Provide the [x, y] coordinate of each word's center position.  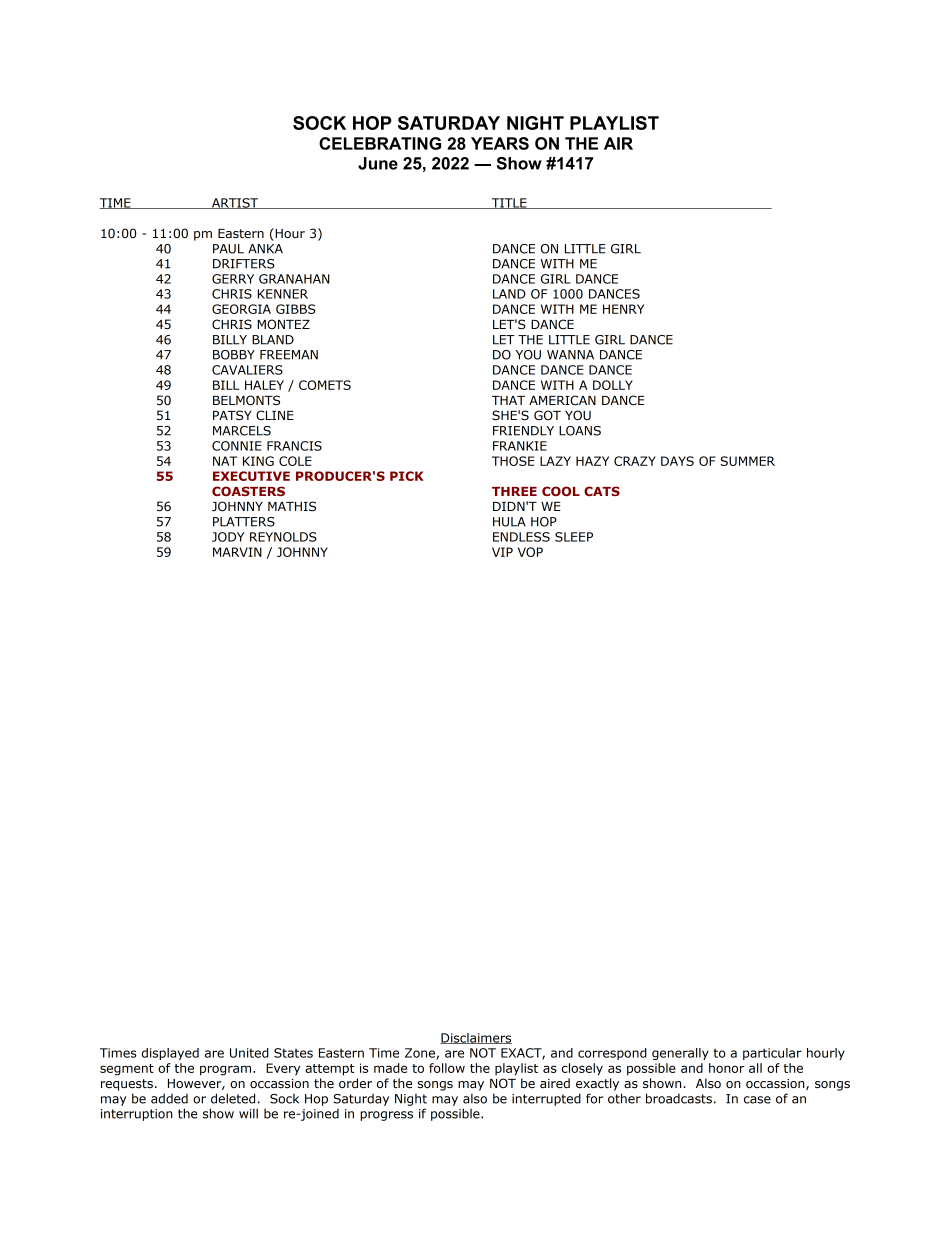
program [227, 1070]
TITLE [509, 203]
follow [447, 1068]
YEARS [500, 143]
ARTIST [235, 203]
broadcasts [679, 1098]
